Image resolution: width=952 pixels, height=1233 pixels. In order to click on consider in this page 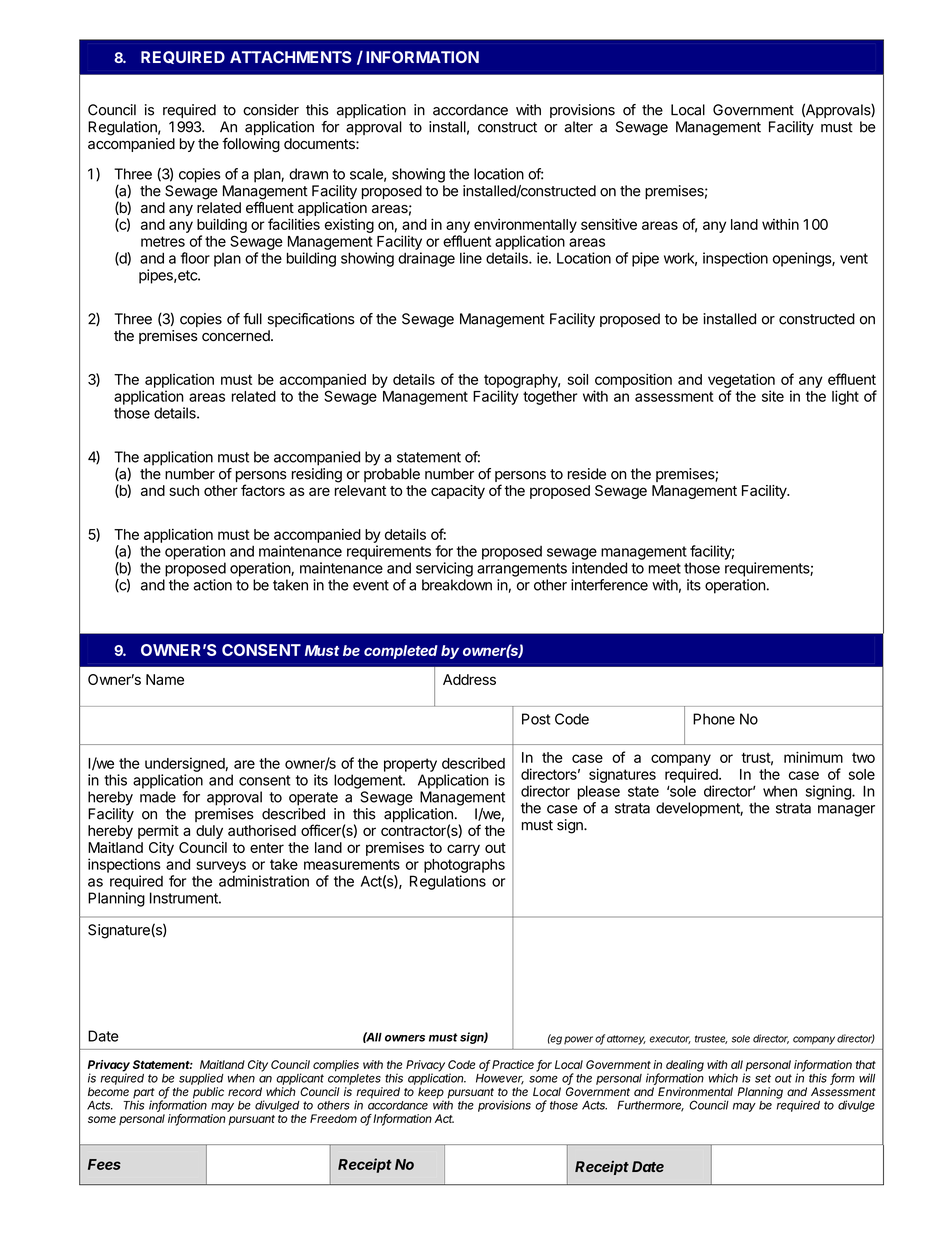, I will do `click(271, 110)`.
